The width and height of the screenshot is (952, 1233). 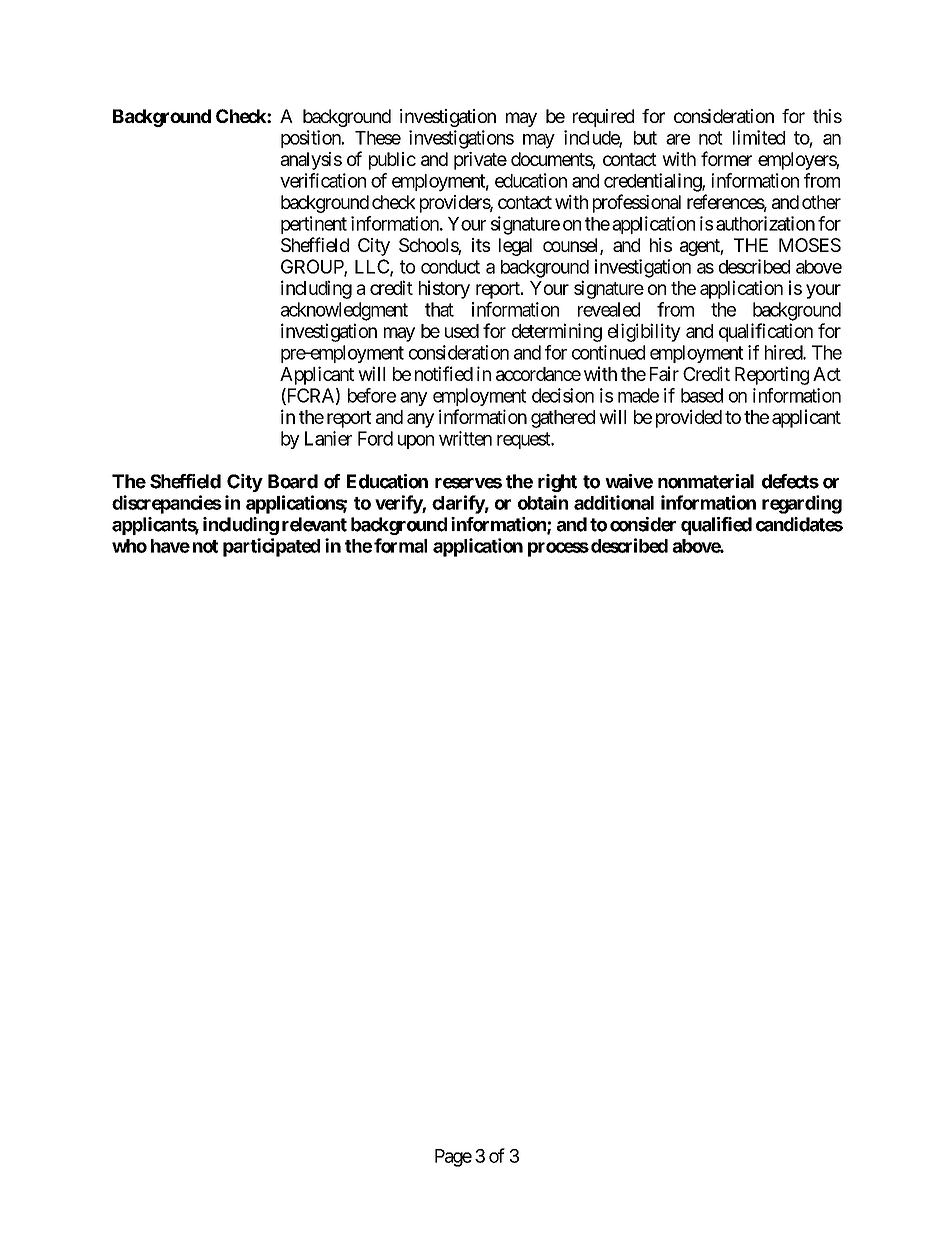 What do you see at coordinates (311, 139) in the screenshot?
I see `position` at bounding box center [311, 139].
